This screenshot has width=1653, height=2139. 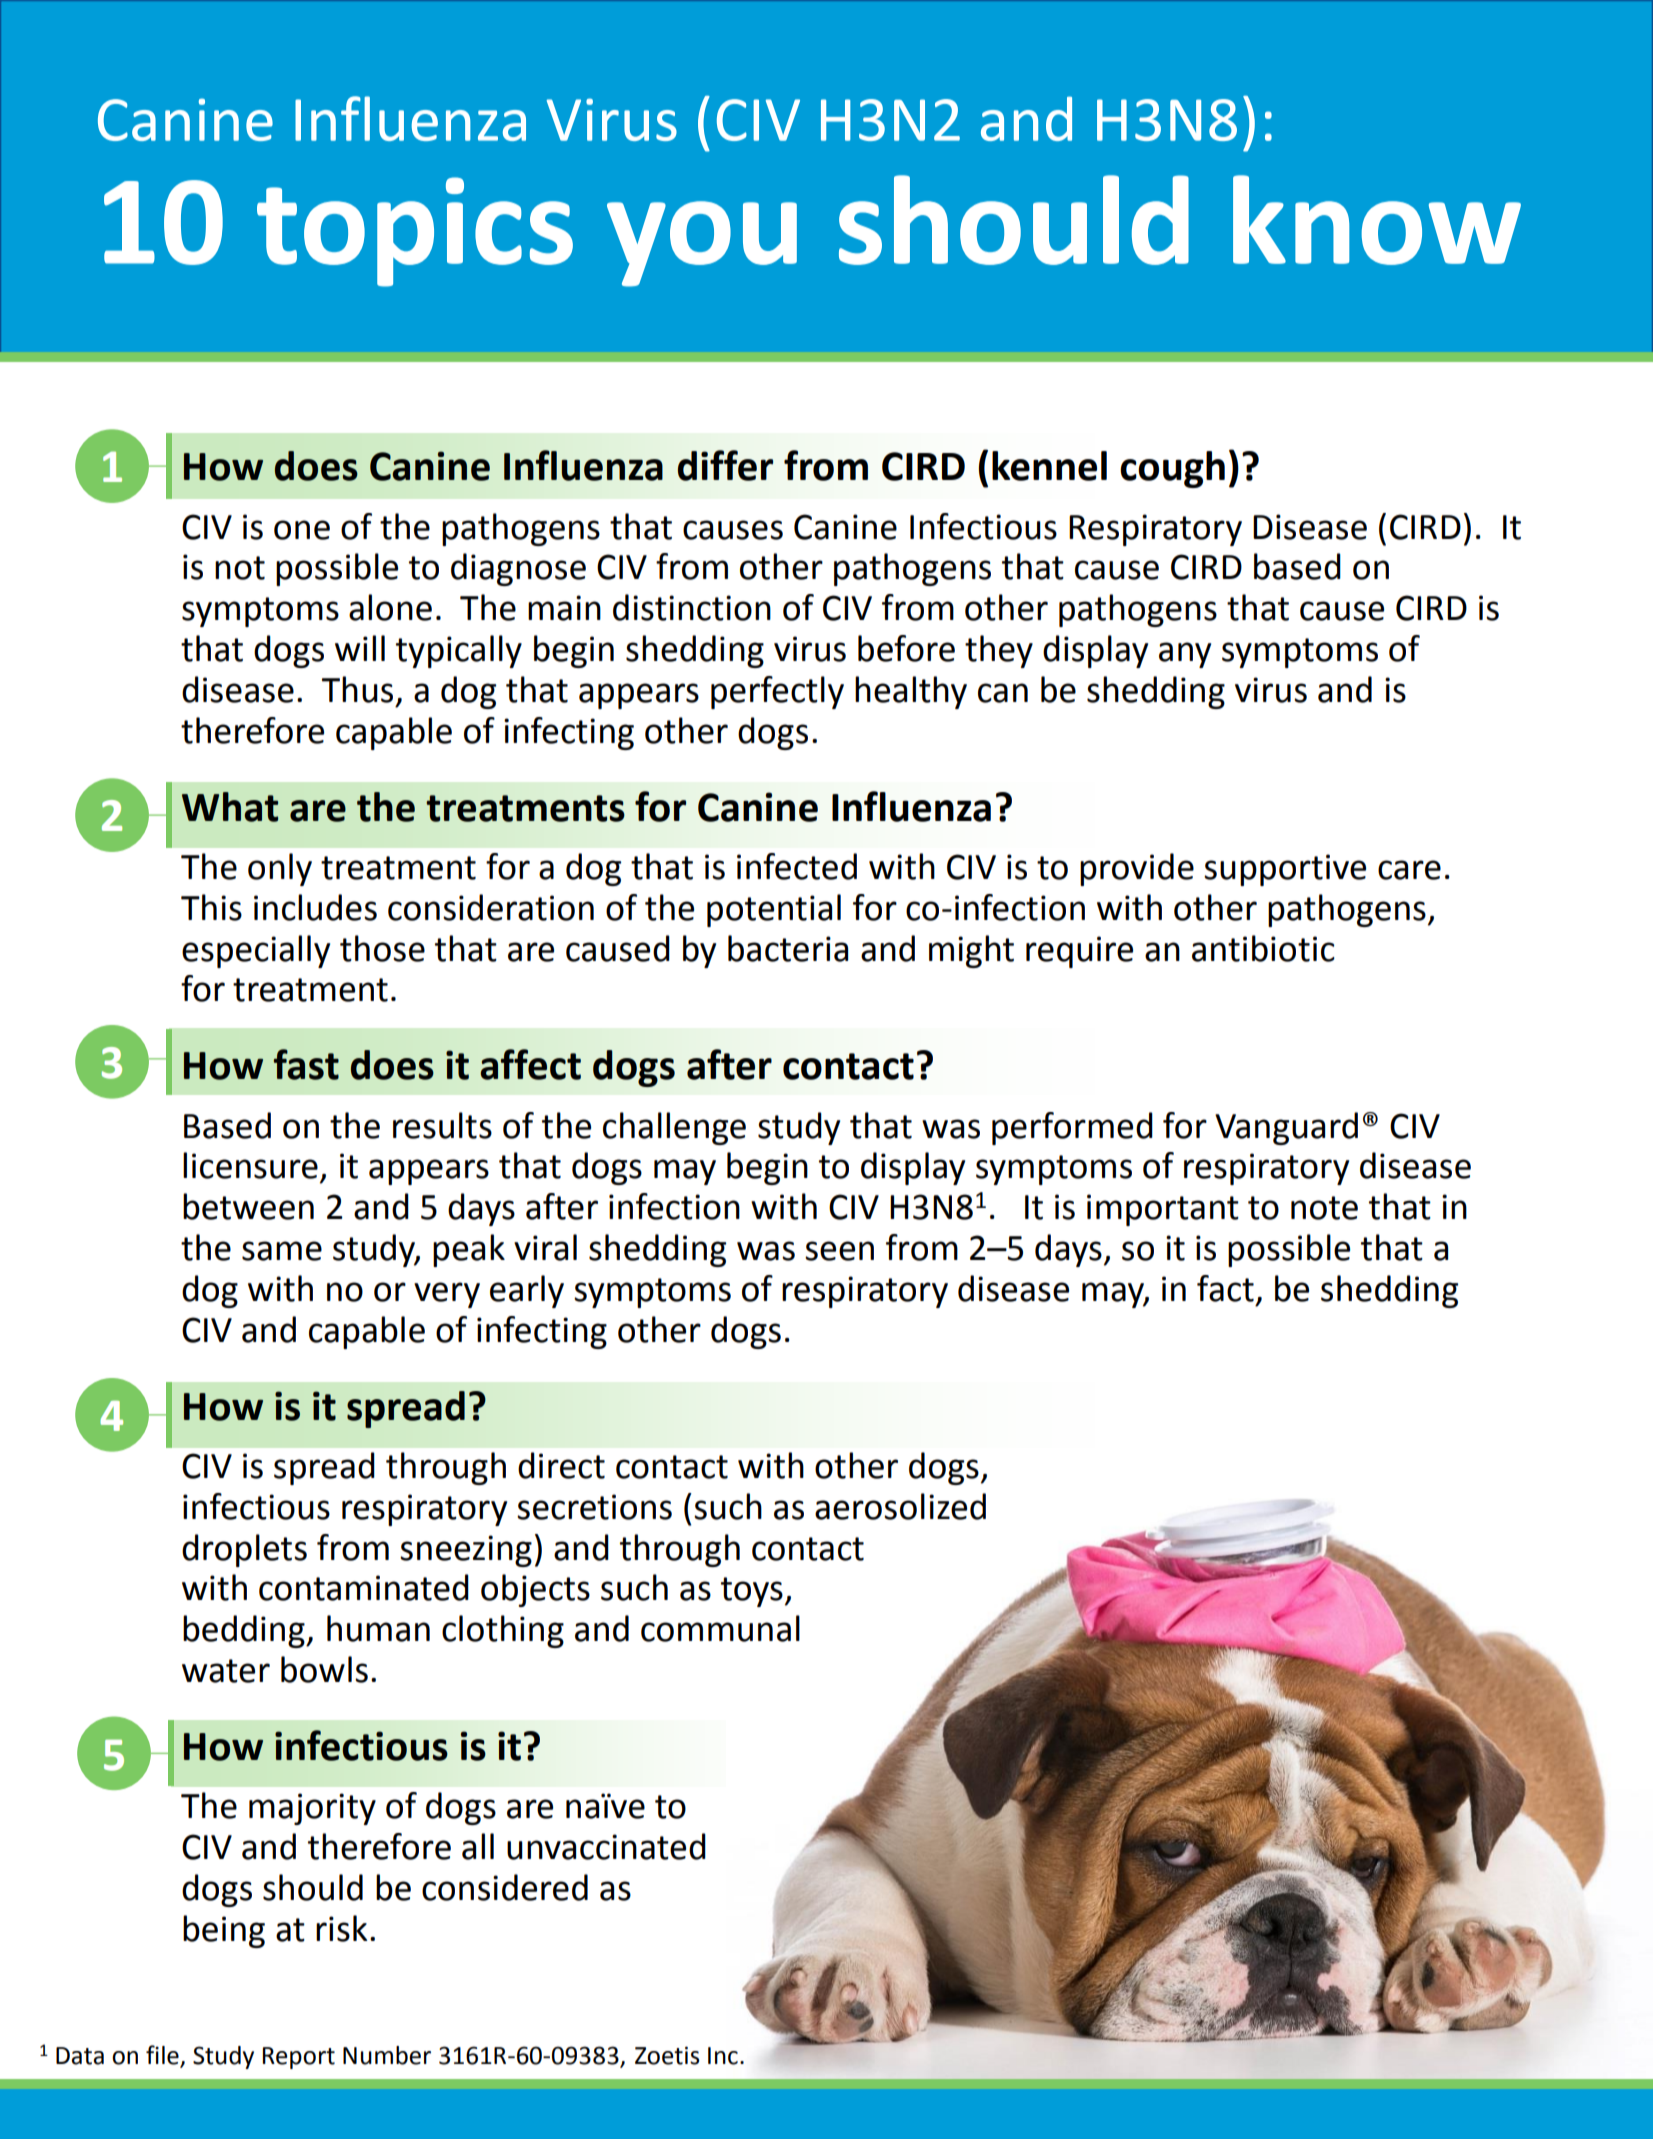 What do you see at coordinates (702, 244) in the screenshot?
I see `you` at bounding box center [702, 244].
